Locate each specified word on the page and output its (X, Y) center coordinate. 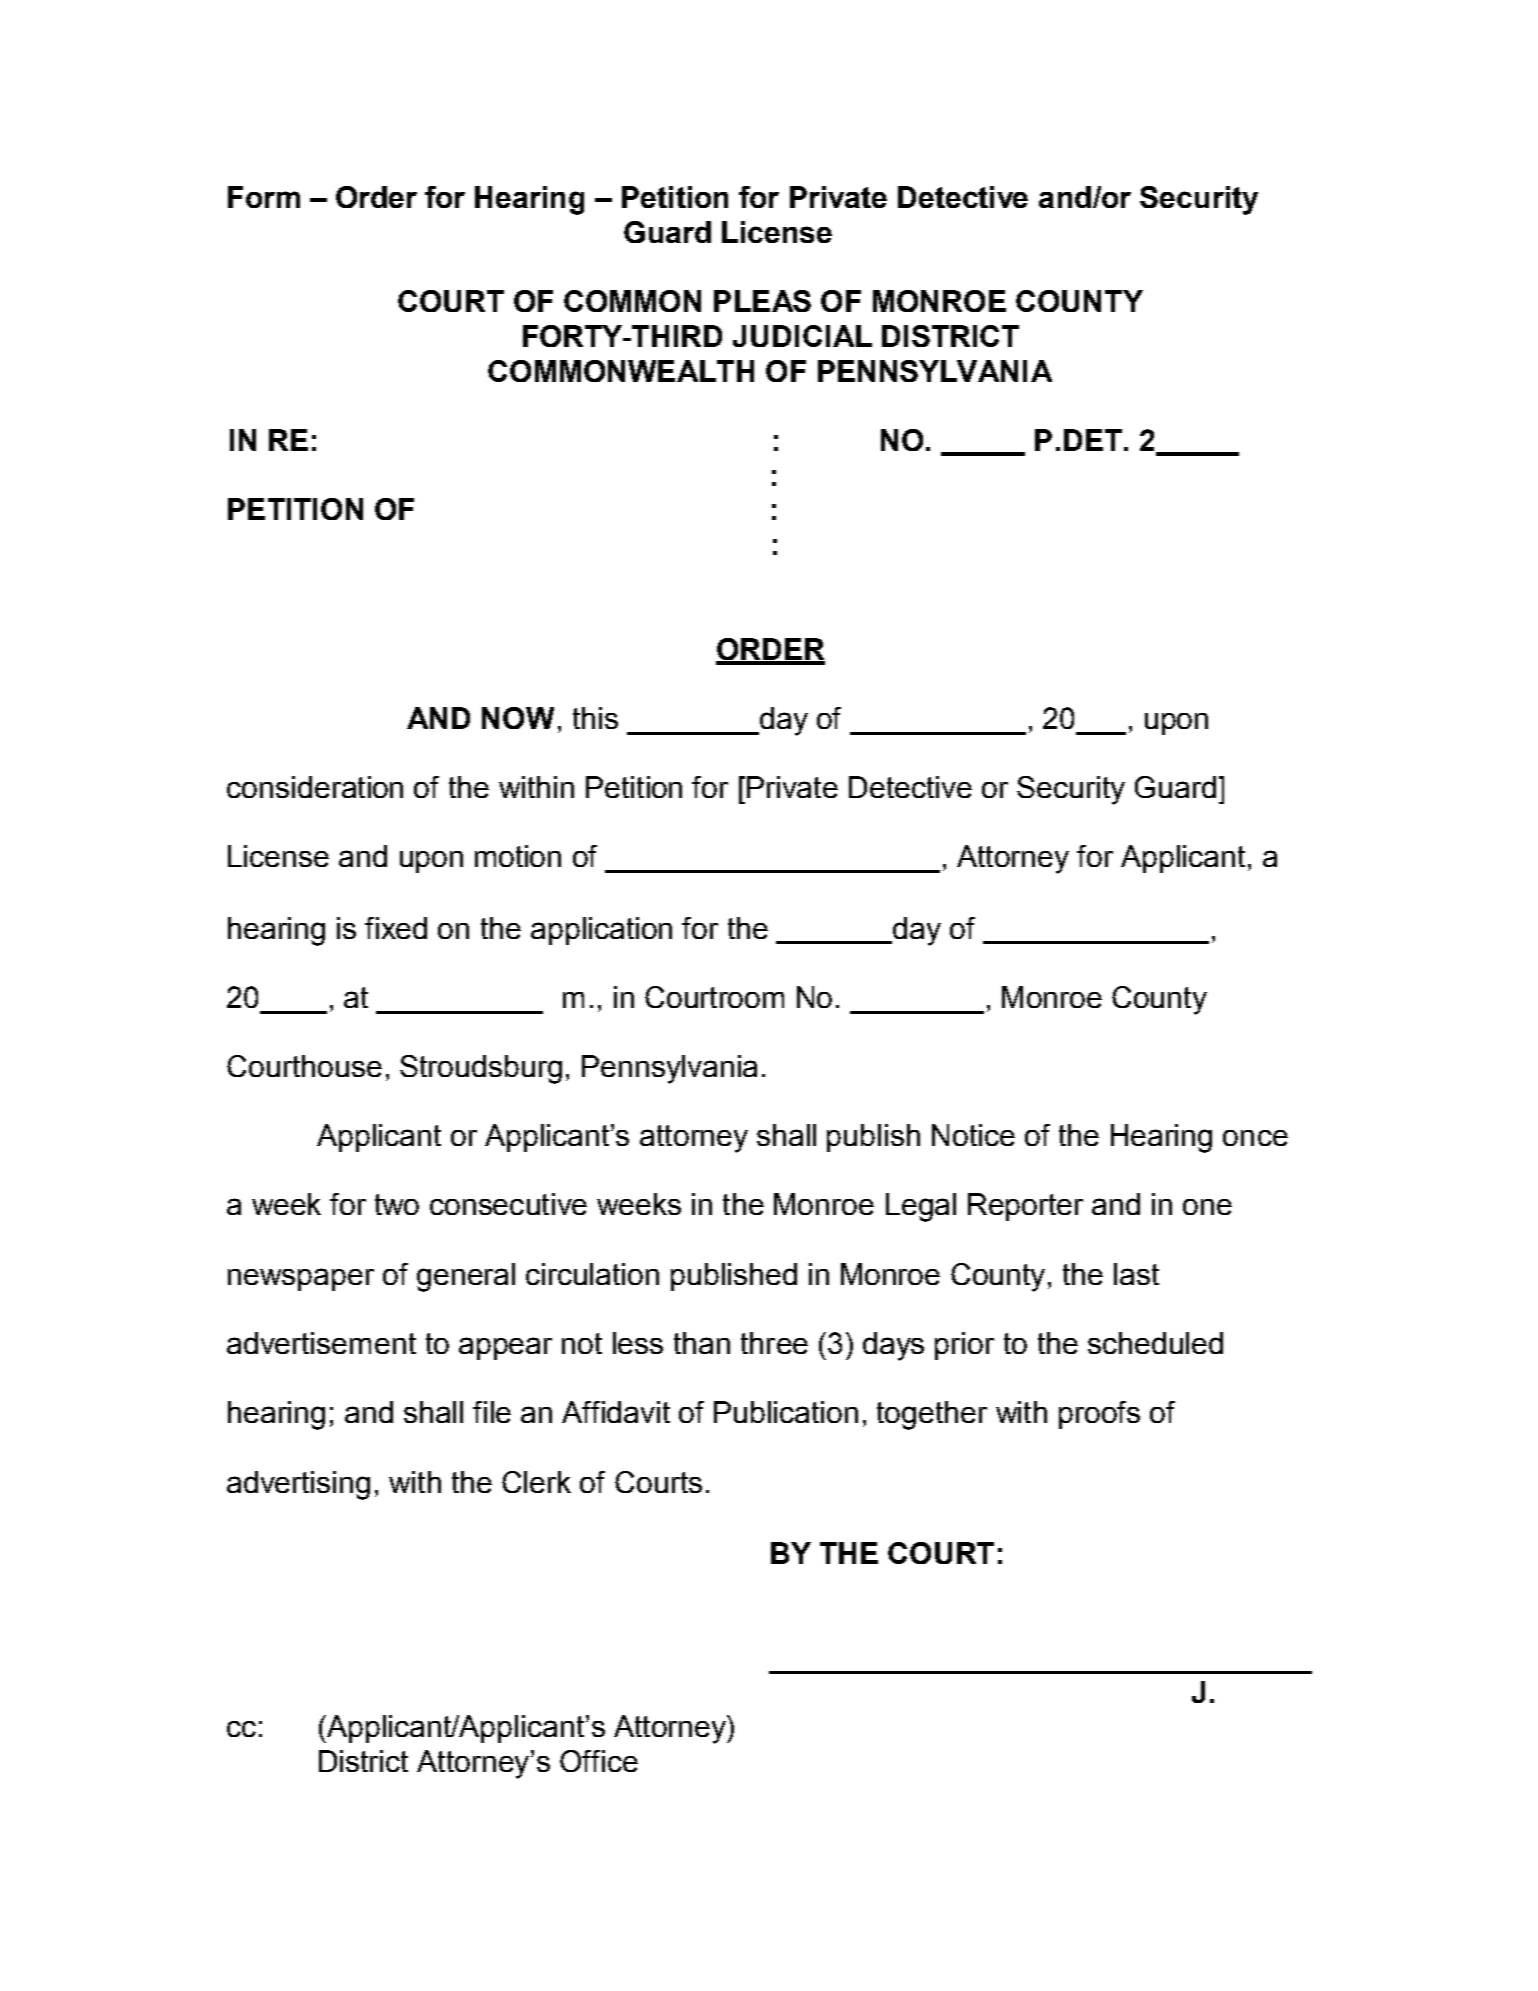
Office (599, 1761)
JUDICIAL (802, 336)
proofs (1099, 1415)
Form (264, 197)
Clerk (536, 1482)
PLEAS (762, 301)
